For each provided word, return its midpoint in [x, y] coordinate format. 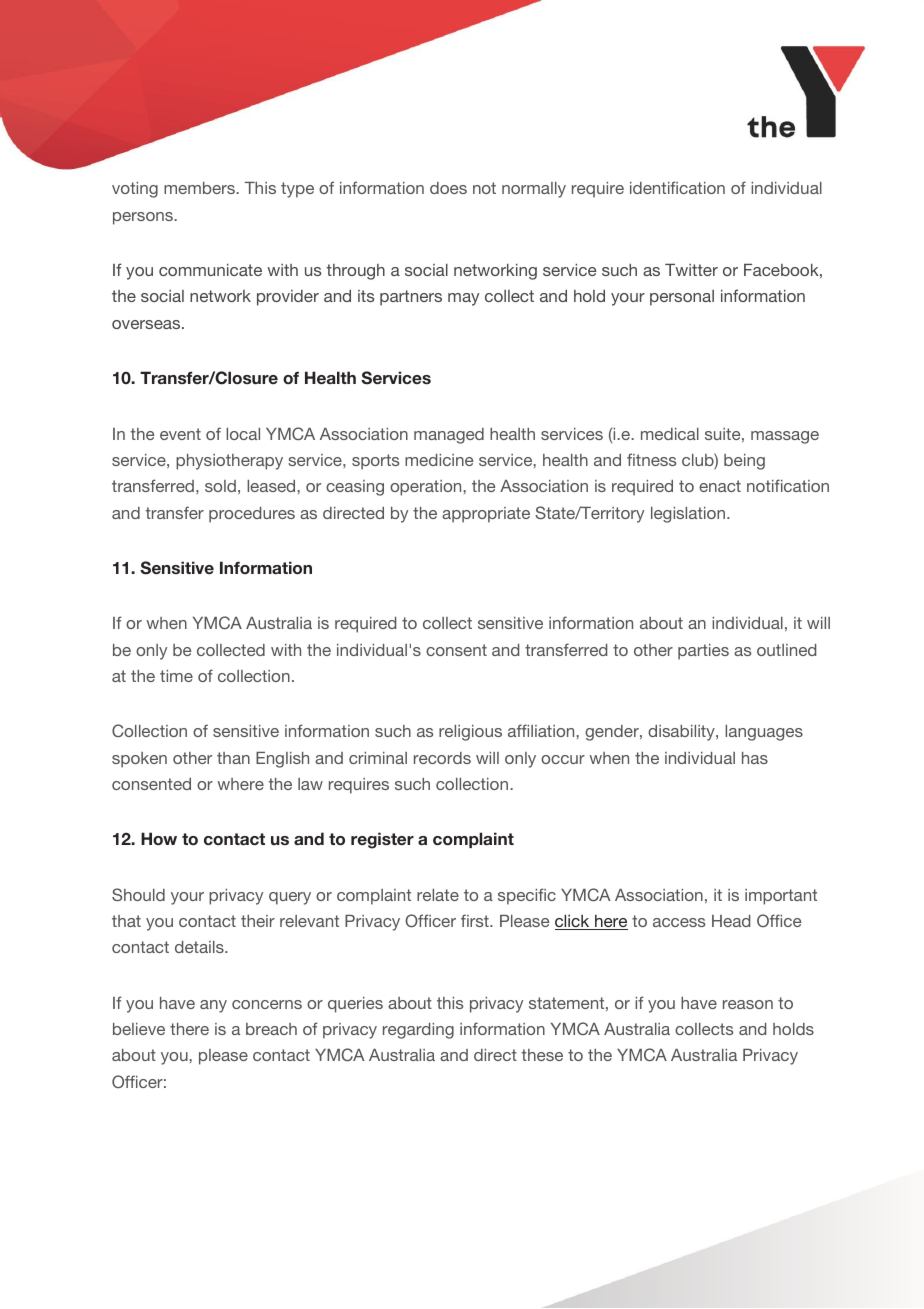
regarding [418, 1031]
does [448, 188]
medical [670, 434]
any [213, 1006]
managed [449, 436]
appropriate [486, 515]
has [755, 758]
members [200, 188]
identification [677, 187]
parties [703, 652]
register [382, 840]
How [159, 838]
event [180, 434]
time [176, 676]
